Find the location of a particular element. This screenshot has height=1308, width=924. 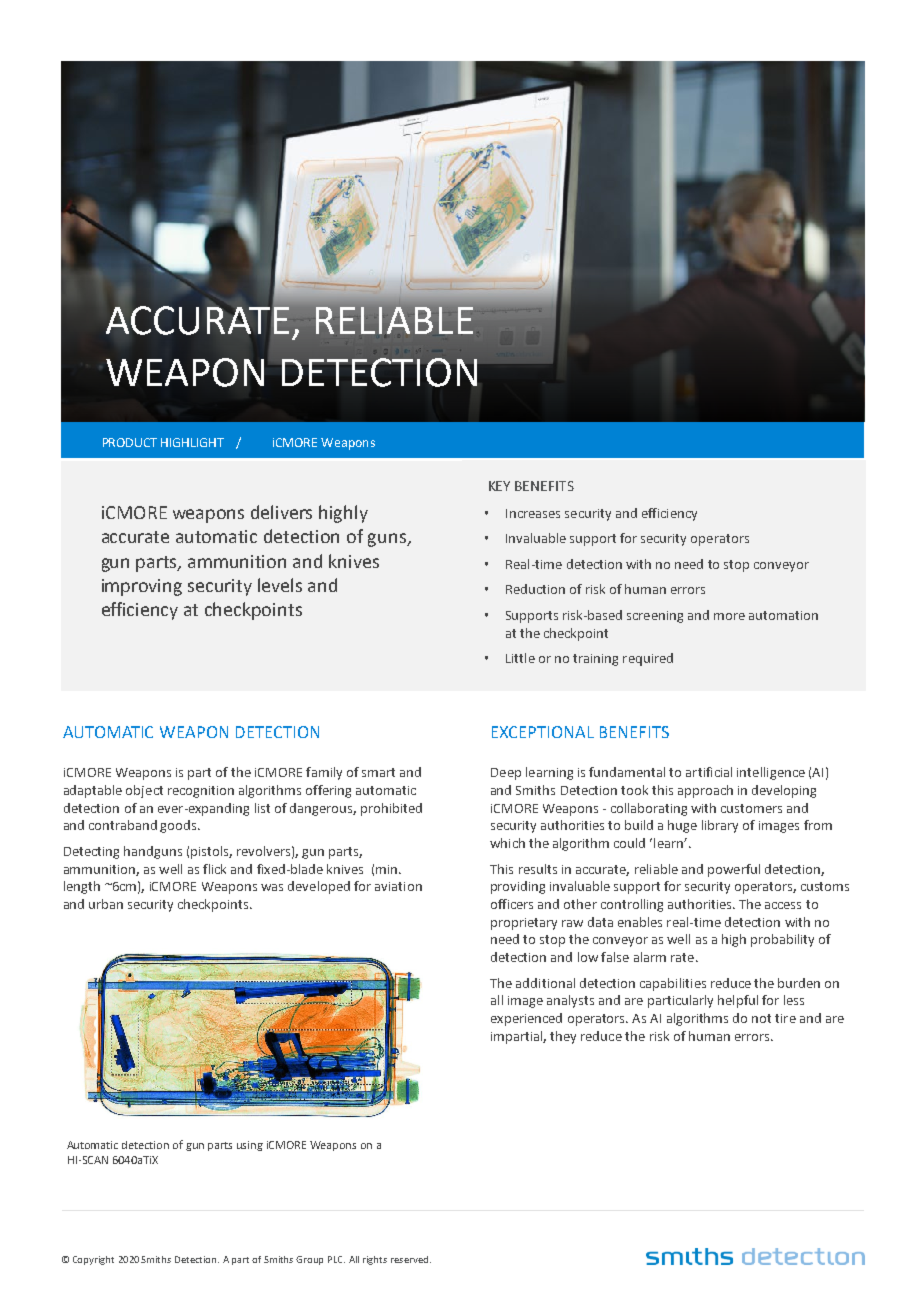

object is located at coordinates (144, 791).
